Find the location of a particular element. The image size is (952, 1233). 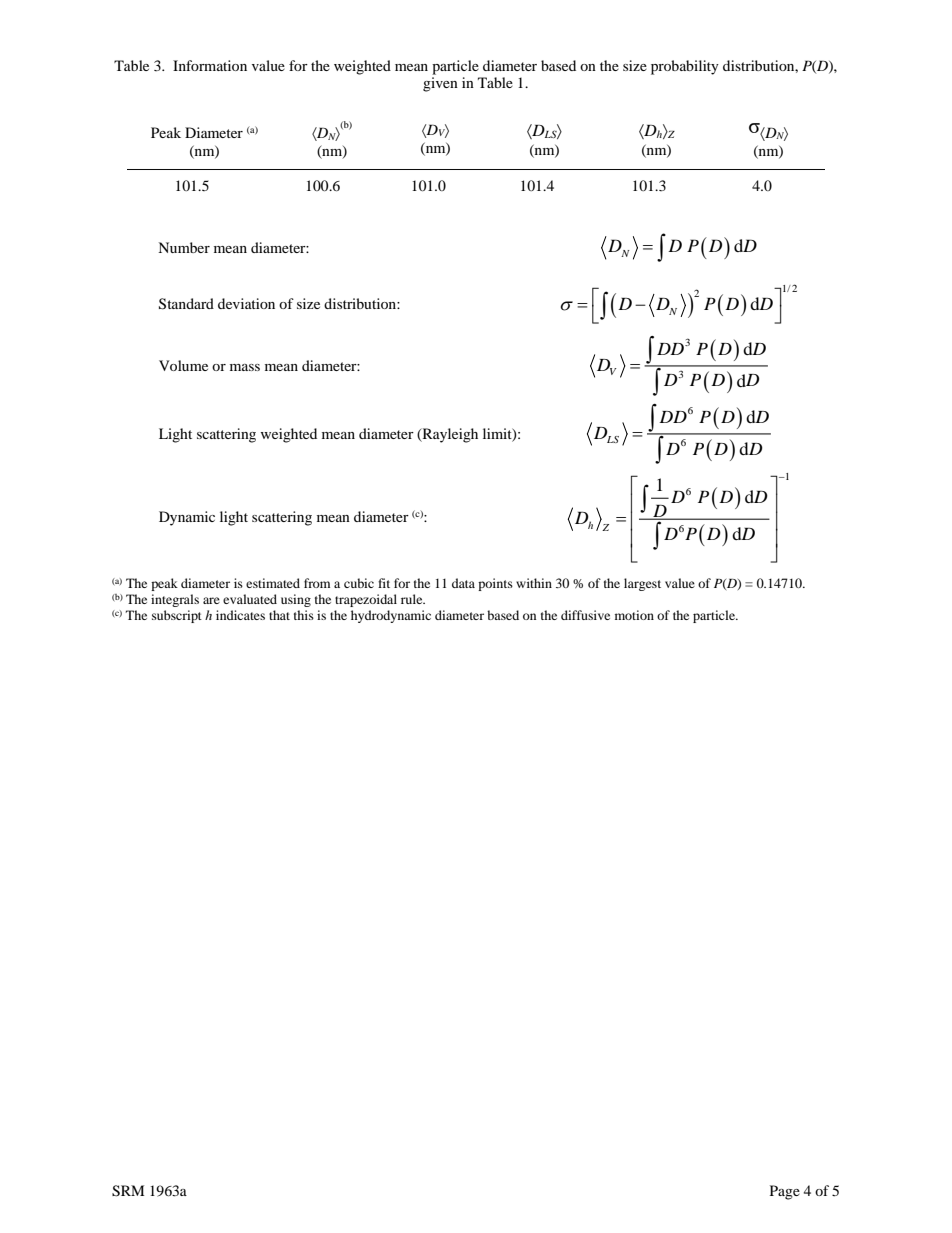

probability is located at coordinates (685, 67).
